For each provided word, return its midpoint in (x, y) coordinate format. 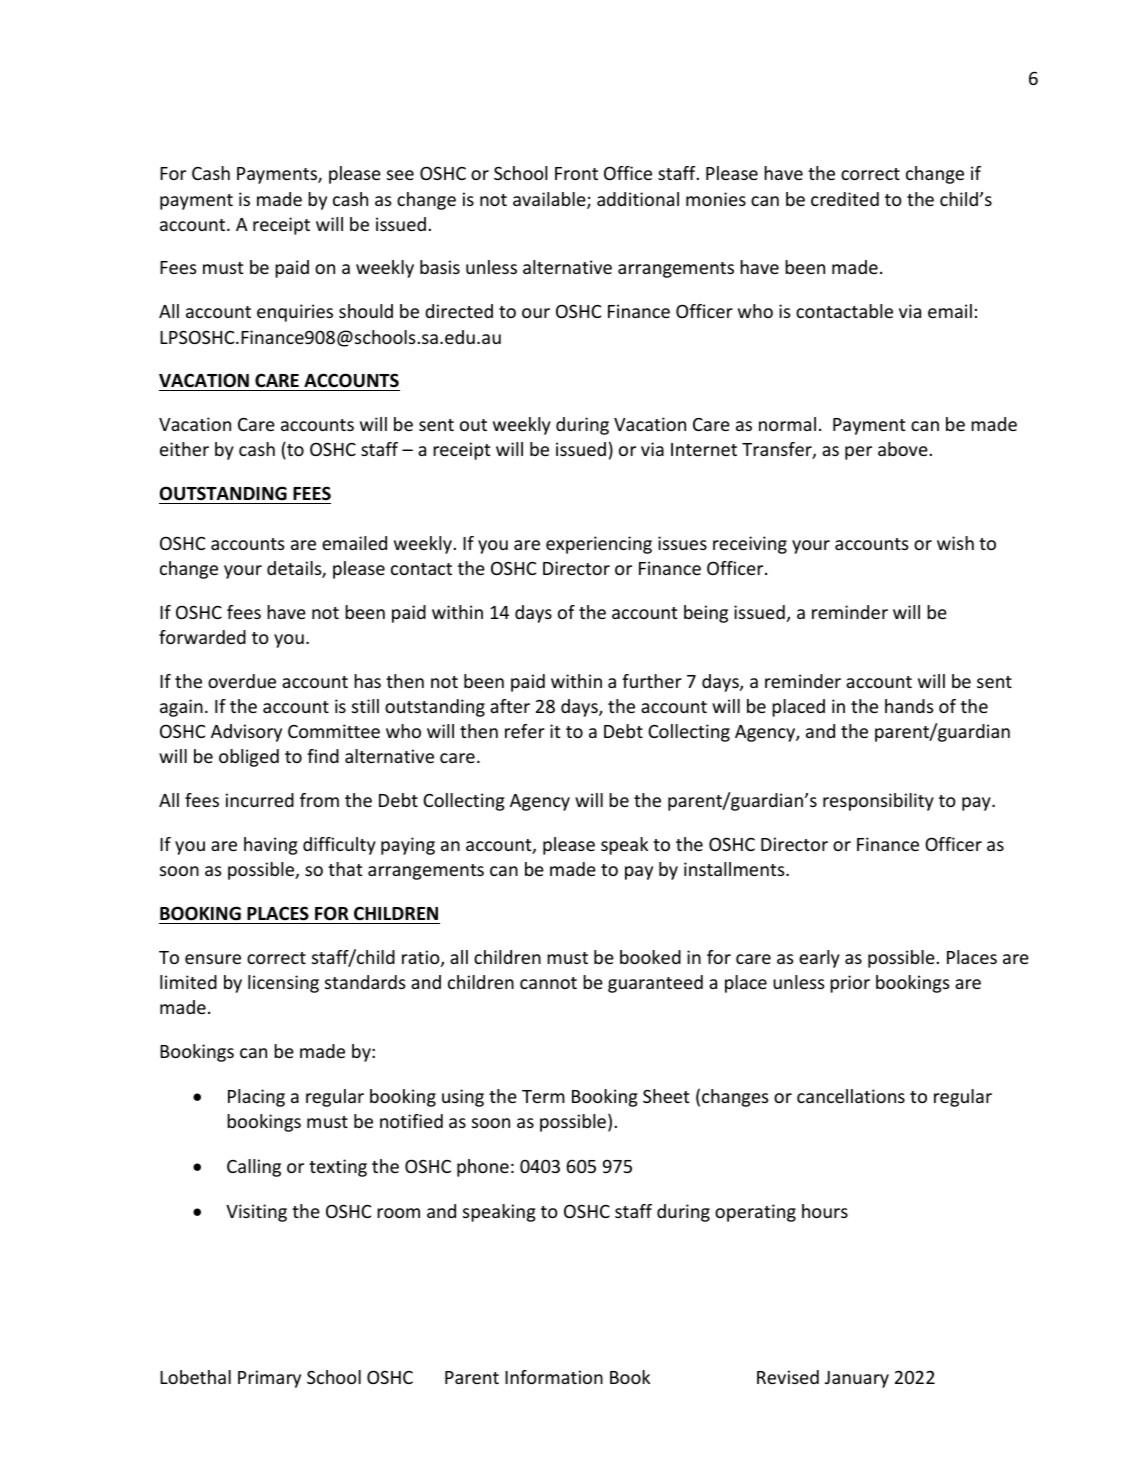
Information (554, 1377)
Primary (269, 1379)
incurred (260, 800)
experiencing (599, 545)
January (857, 1379)
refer (525, 731)
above (903, 449)
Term (543, 1096)
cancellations (851, 1096)
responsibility (878, 802)
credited (845, 199)
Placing (256, 1098)
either (184, 449)
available (550, 200)
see (400, 175)
